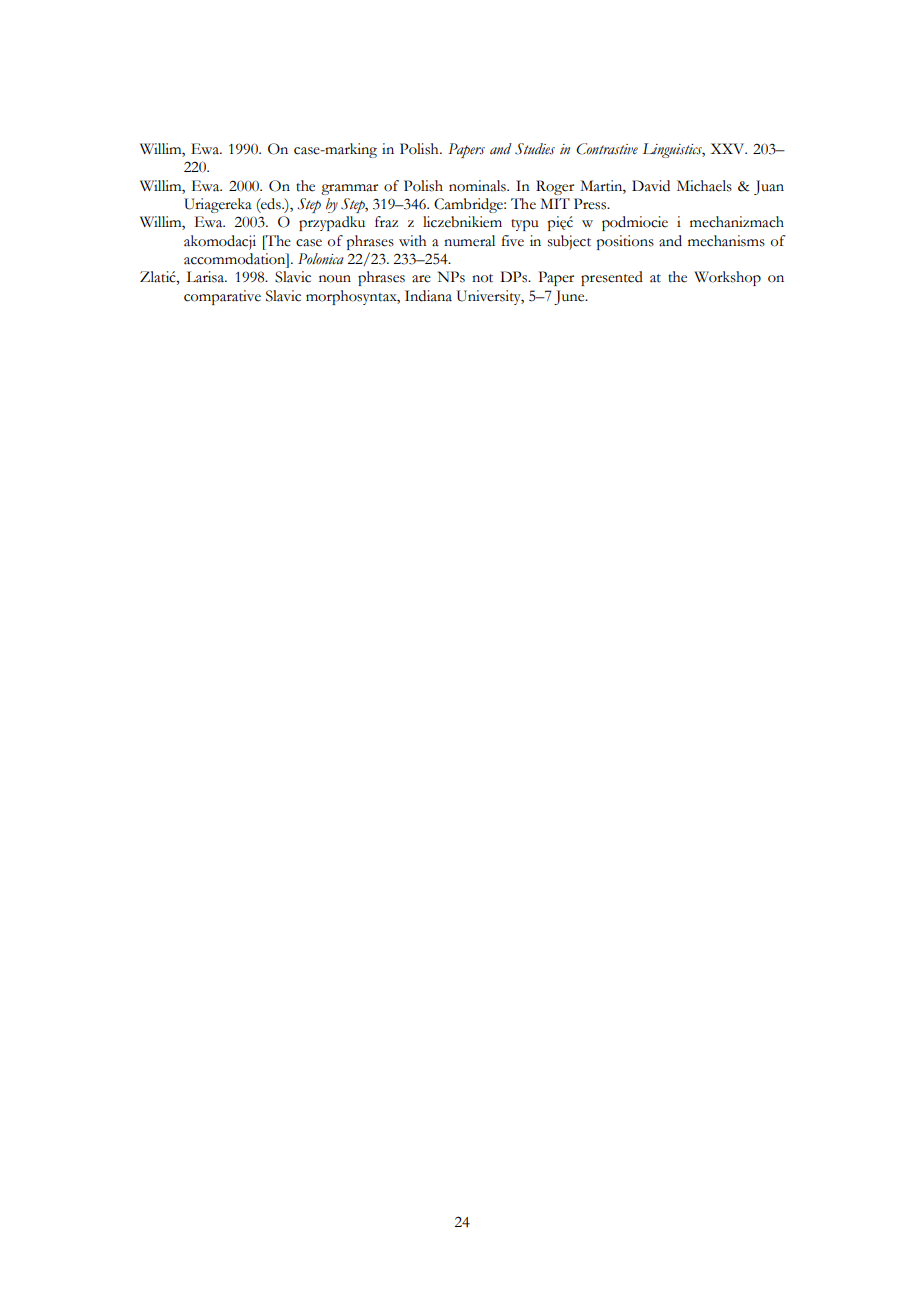 This image has width=924, height=1308. Describe the element at coordinates (607, 149) in the image. I see `Contrastive` at that location.
